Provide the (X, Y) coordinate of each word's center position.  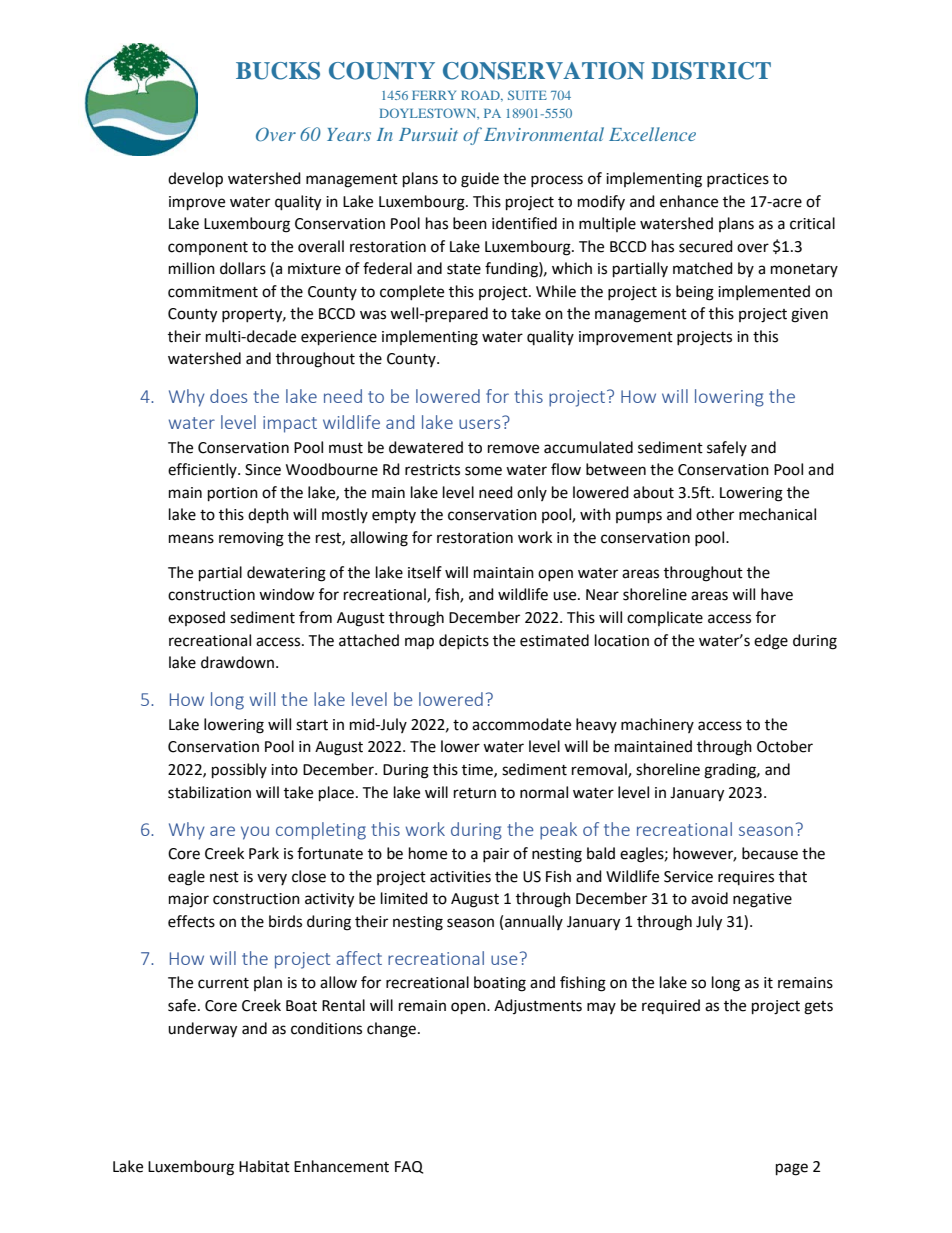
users (479, 424)
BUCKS (278, 71)
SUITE (527, 95)
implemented (764, 292)
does (228, 396)
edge (771, 642)
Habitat (264, 1166)
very (272, 879)
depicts (464, 641)
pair (496, 855)
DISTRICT (711, 71)
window (287, 594)
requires (746, 878)
